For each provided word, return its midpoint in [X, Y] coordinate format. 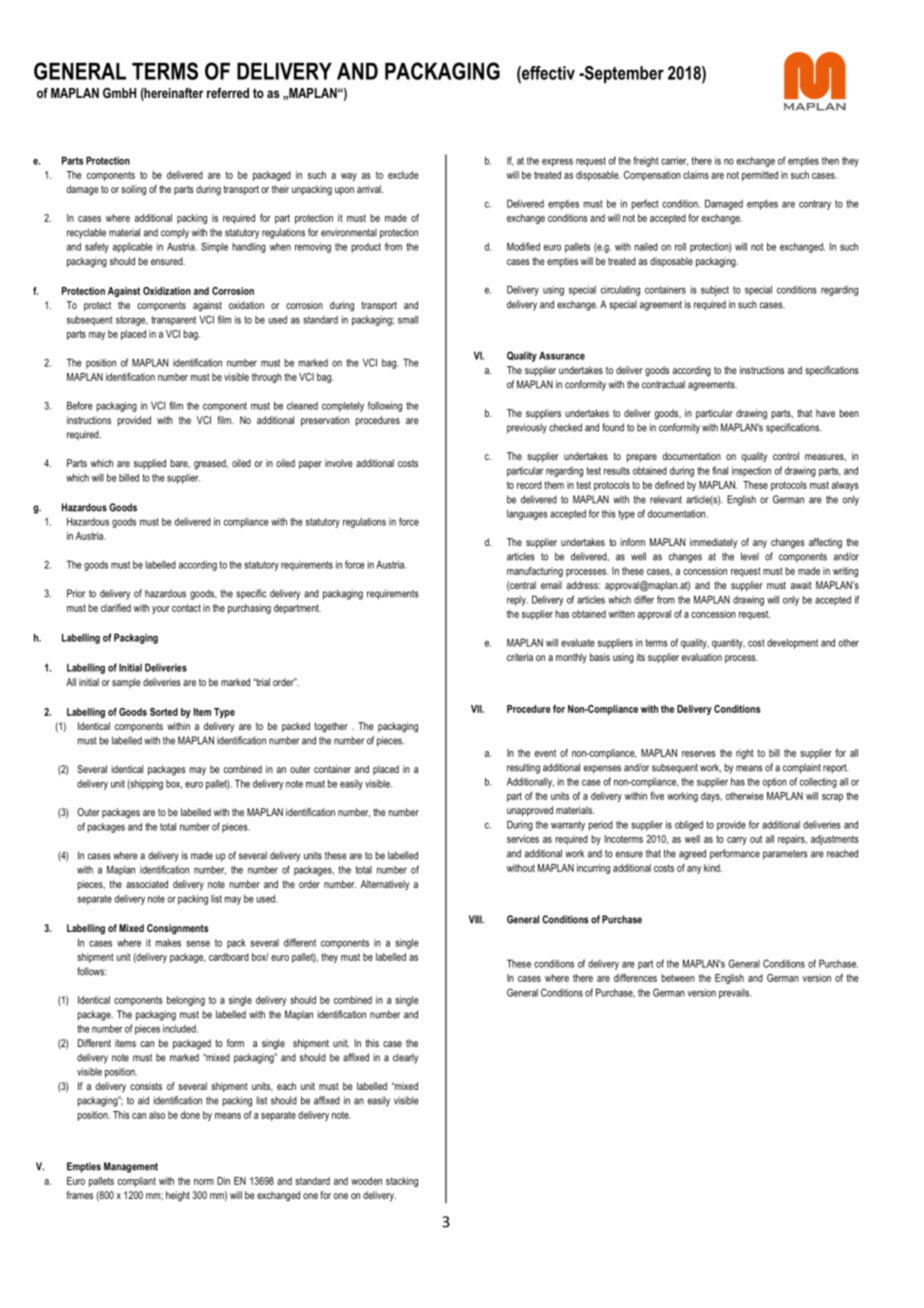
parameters [785, 855]
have [825, 413]
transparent [173, 321]
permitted [760, 176]
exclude [403, 175]
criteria [520, 657]
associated [147, 884]
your [161, 610]
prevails [735, 994]
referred [228, 93]
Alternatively [385, 885]
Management [131, 1167]
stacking [402, 1182]
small [408, 320]
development [792, 644]
